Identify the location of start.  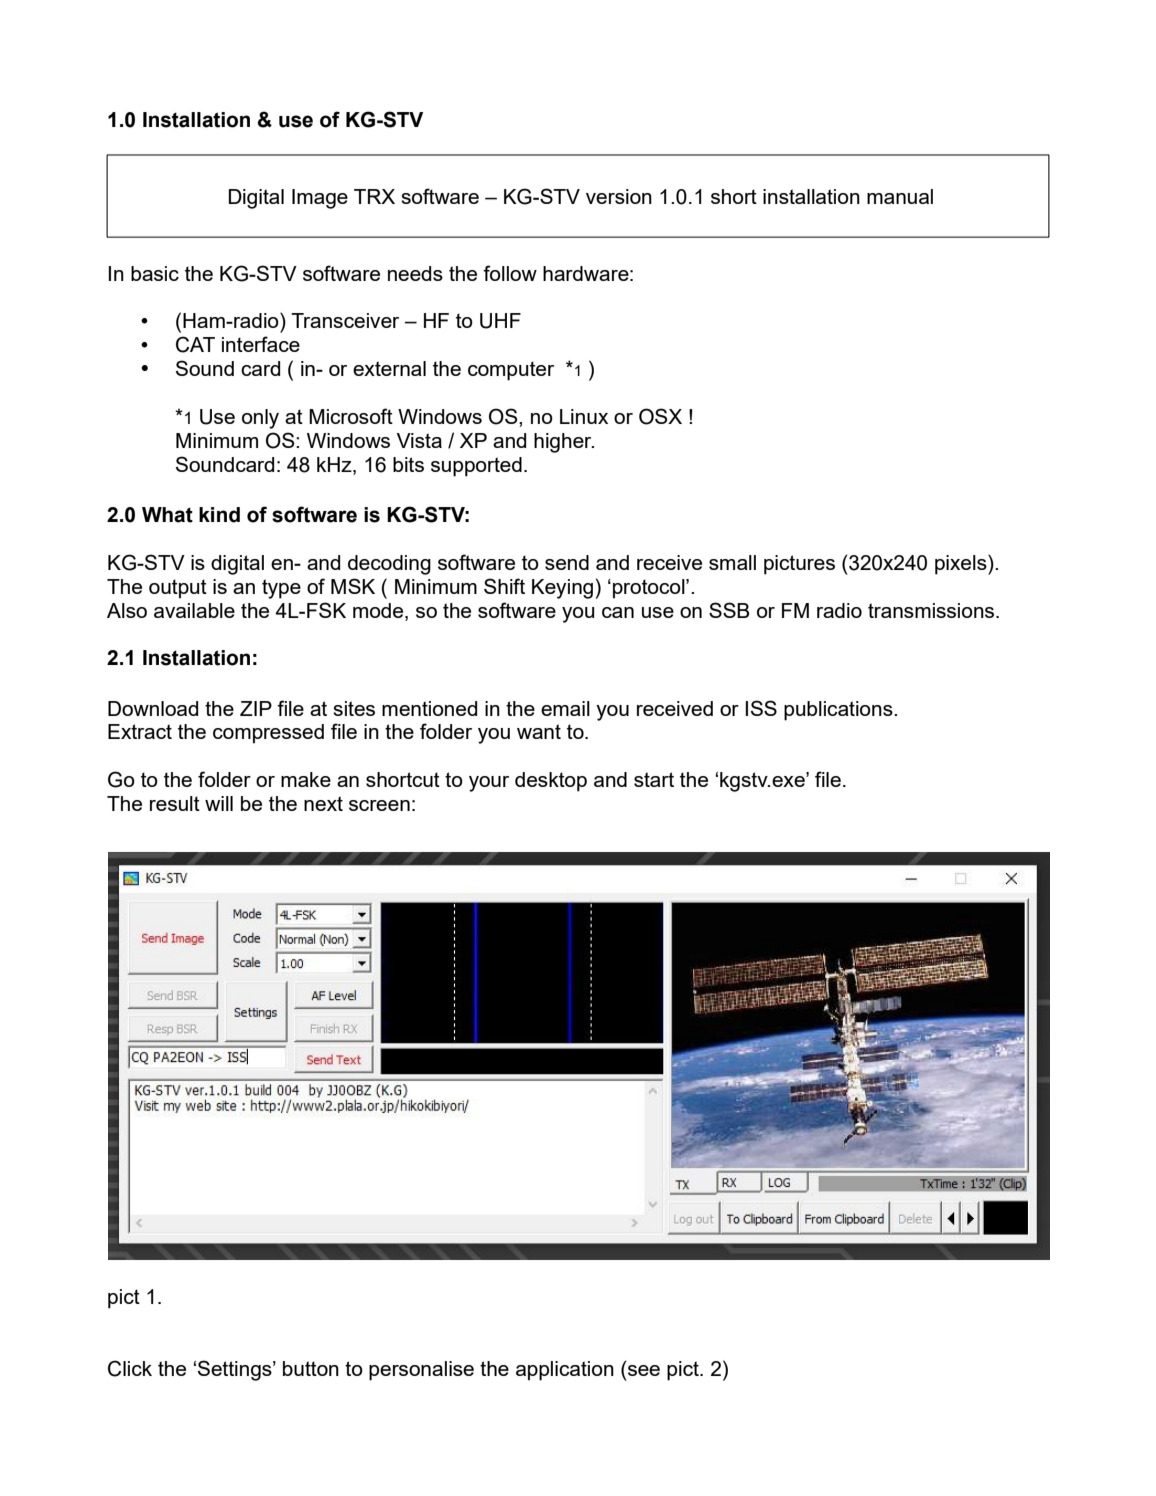
(654, 779).
